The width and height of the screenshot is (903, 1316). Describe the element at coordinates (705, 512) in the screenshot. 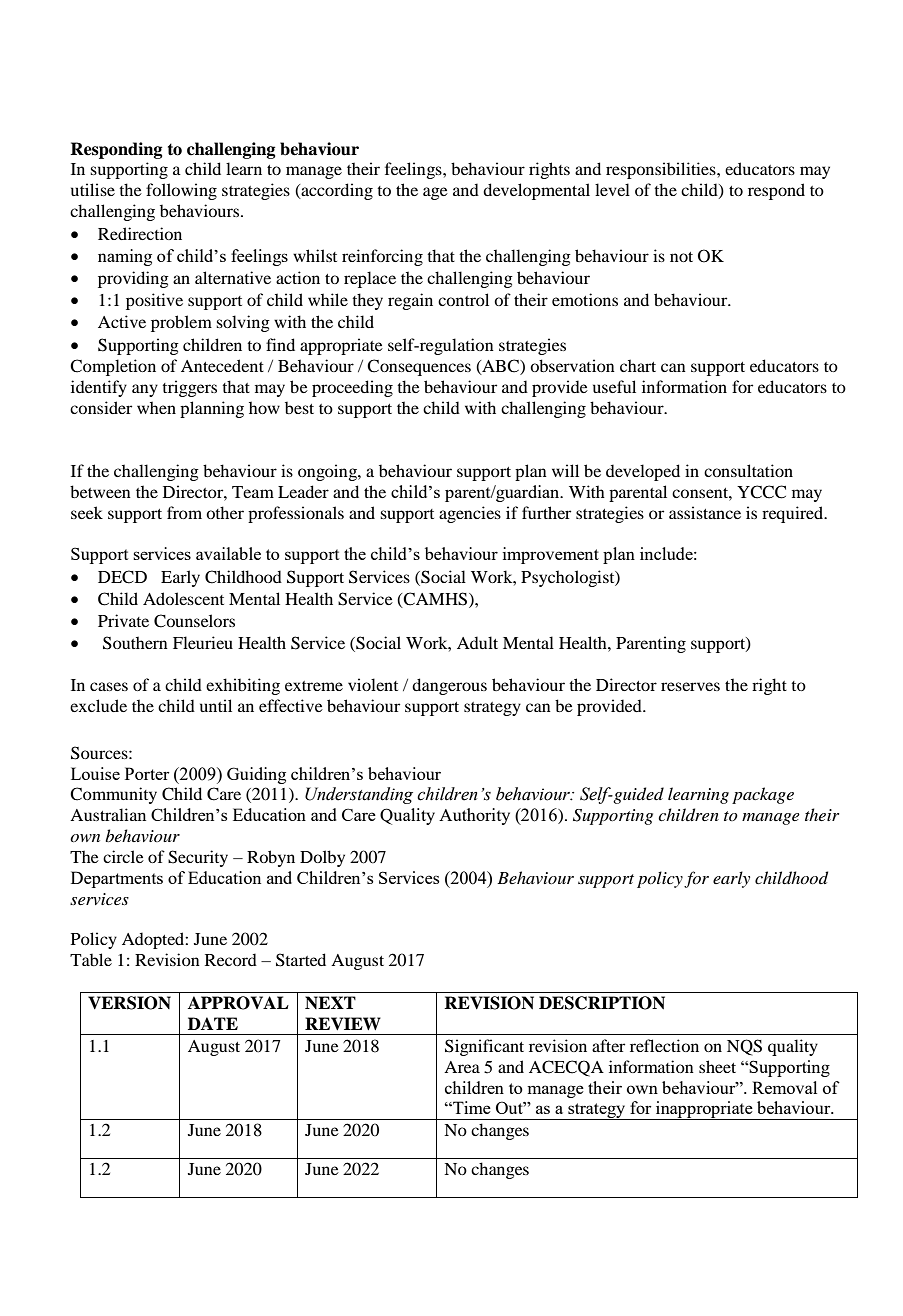

I see `assistance` at that location.
